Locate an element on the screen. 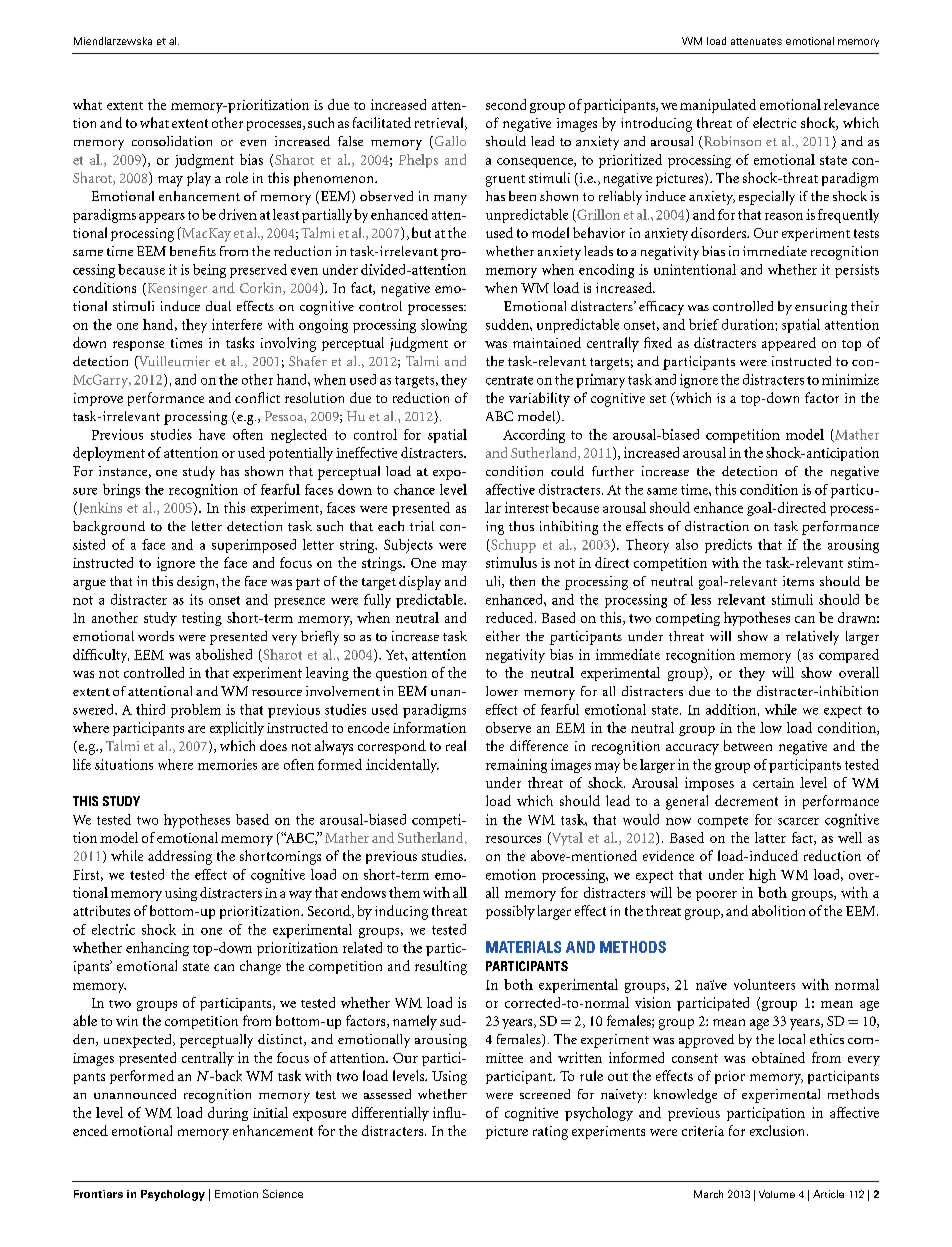  possibly is located at coordinates (510, 912).
